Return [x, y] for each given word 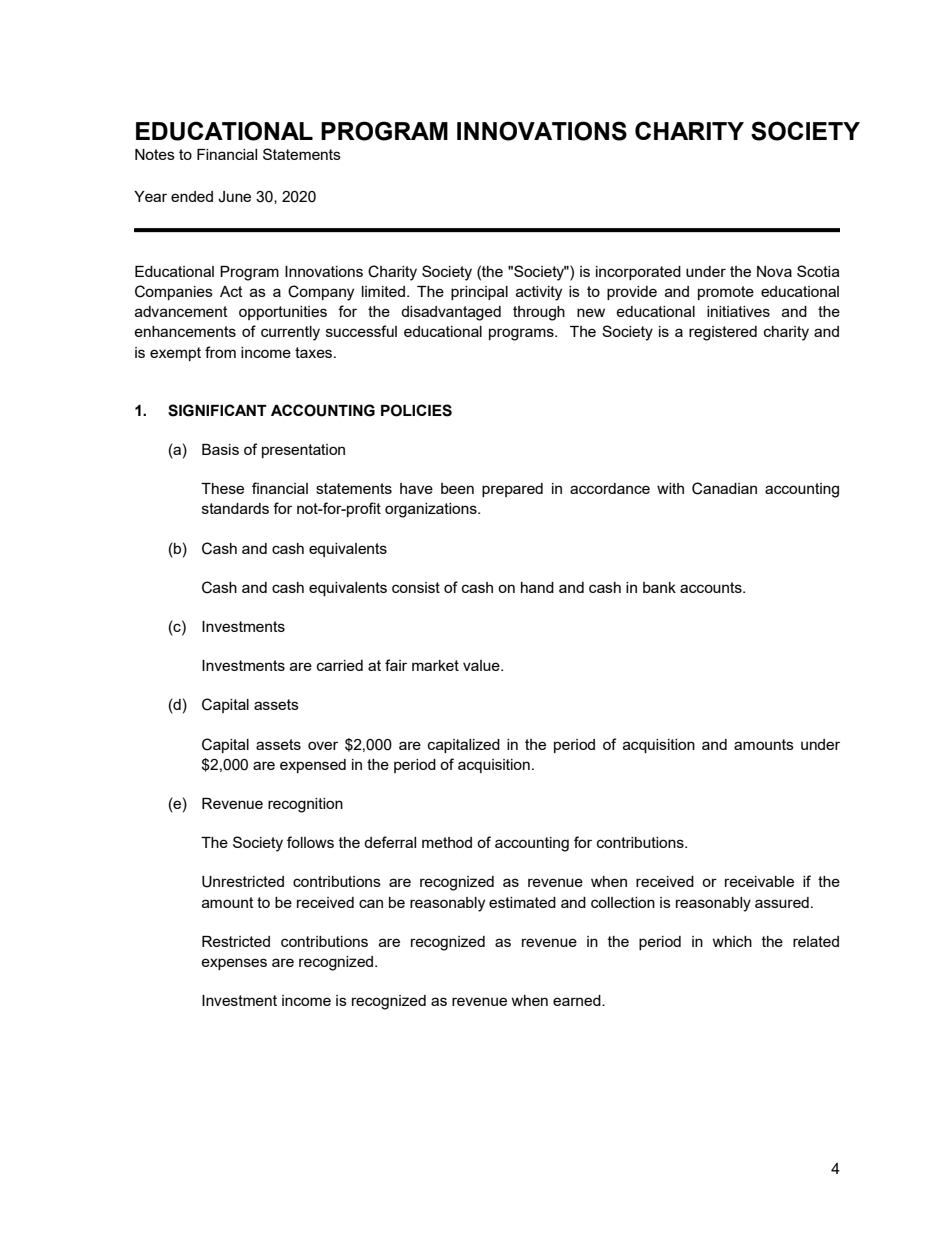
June [234, 197]
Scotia [818, 271]
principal [479, 293]
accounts [712, 587]
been [457, 488]
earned [578, 1000]
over [323, 745]
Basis [220, 449]
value [482, 665]
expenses [234, 964]
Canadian [724, 488]
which [732, 941]
